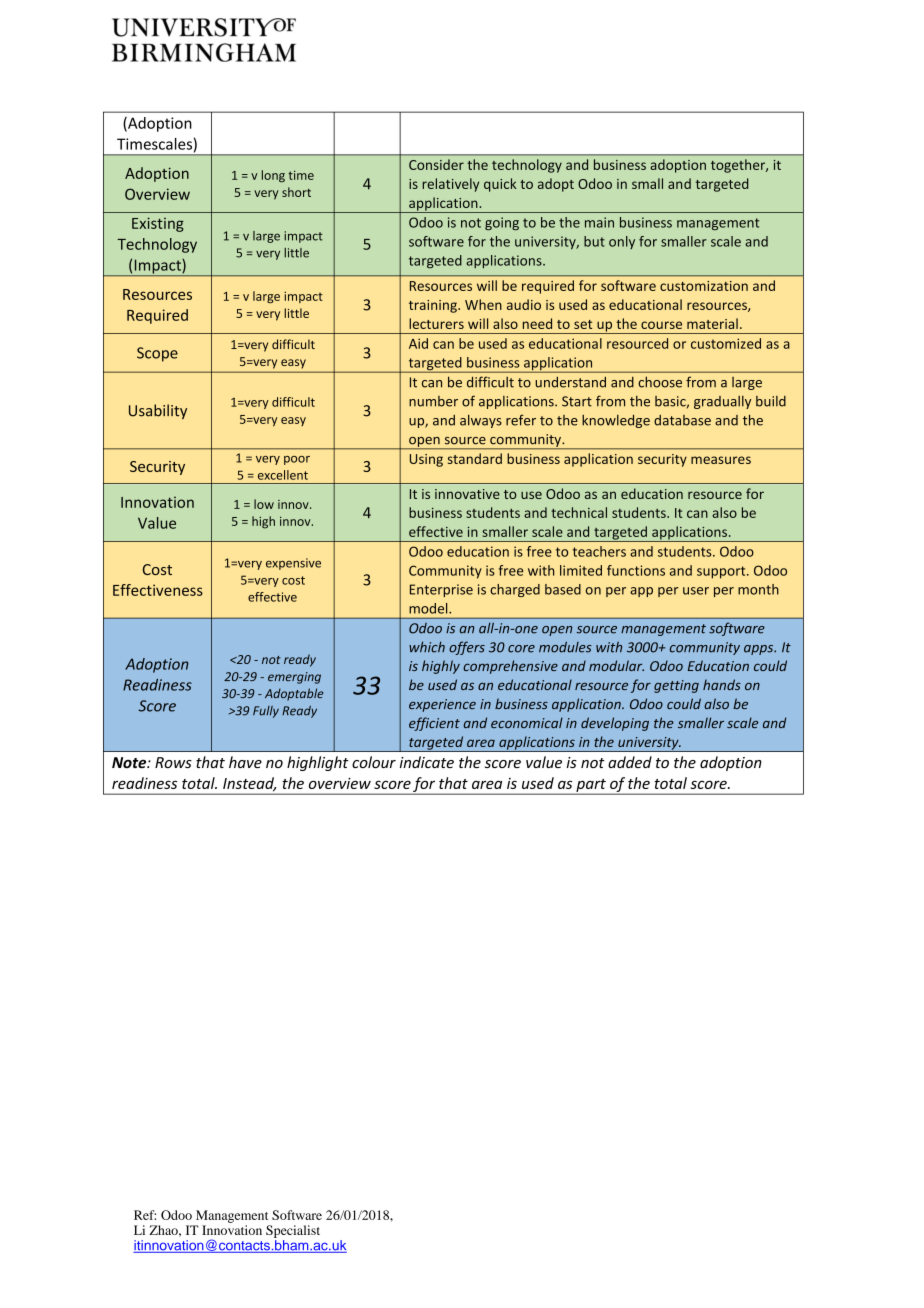 The width and height of the screenshot is (924, 1308). Describe the element at coordinates (722, 402) in the screenshot. I see `gradually` at that location.
